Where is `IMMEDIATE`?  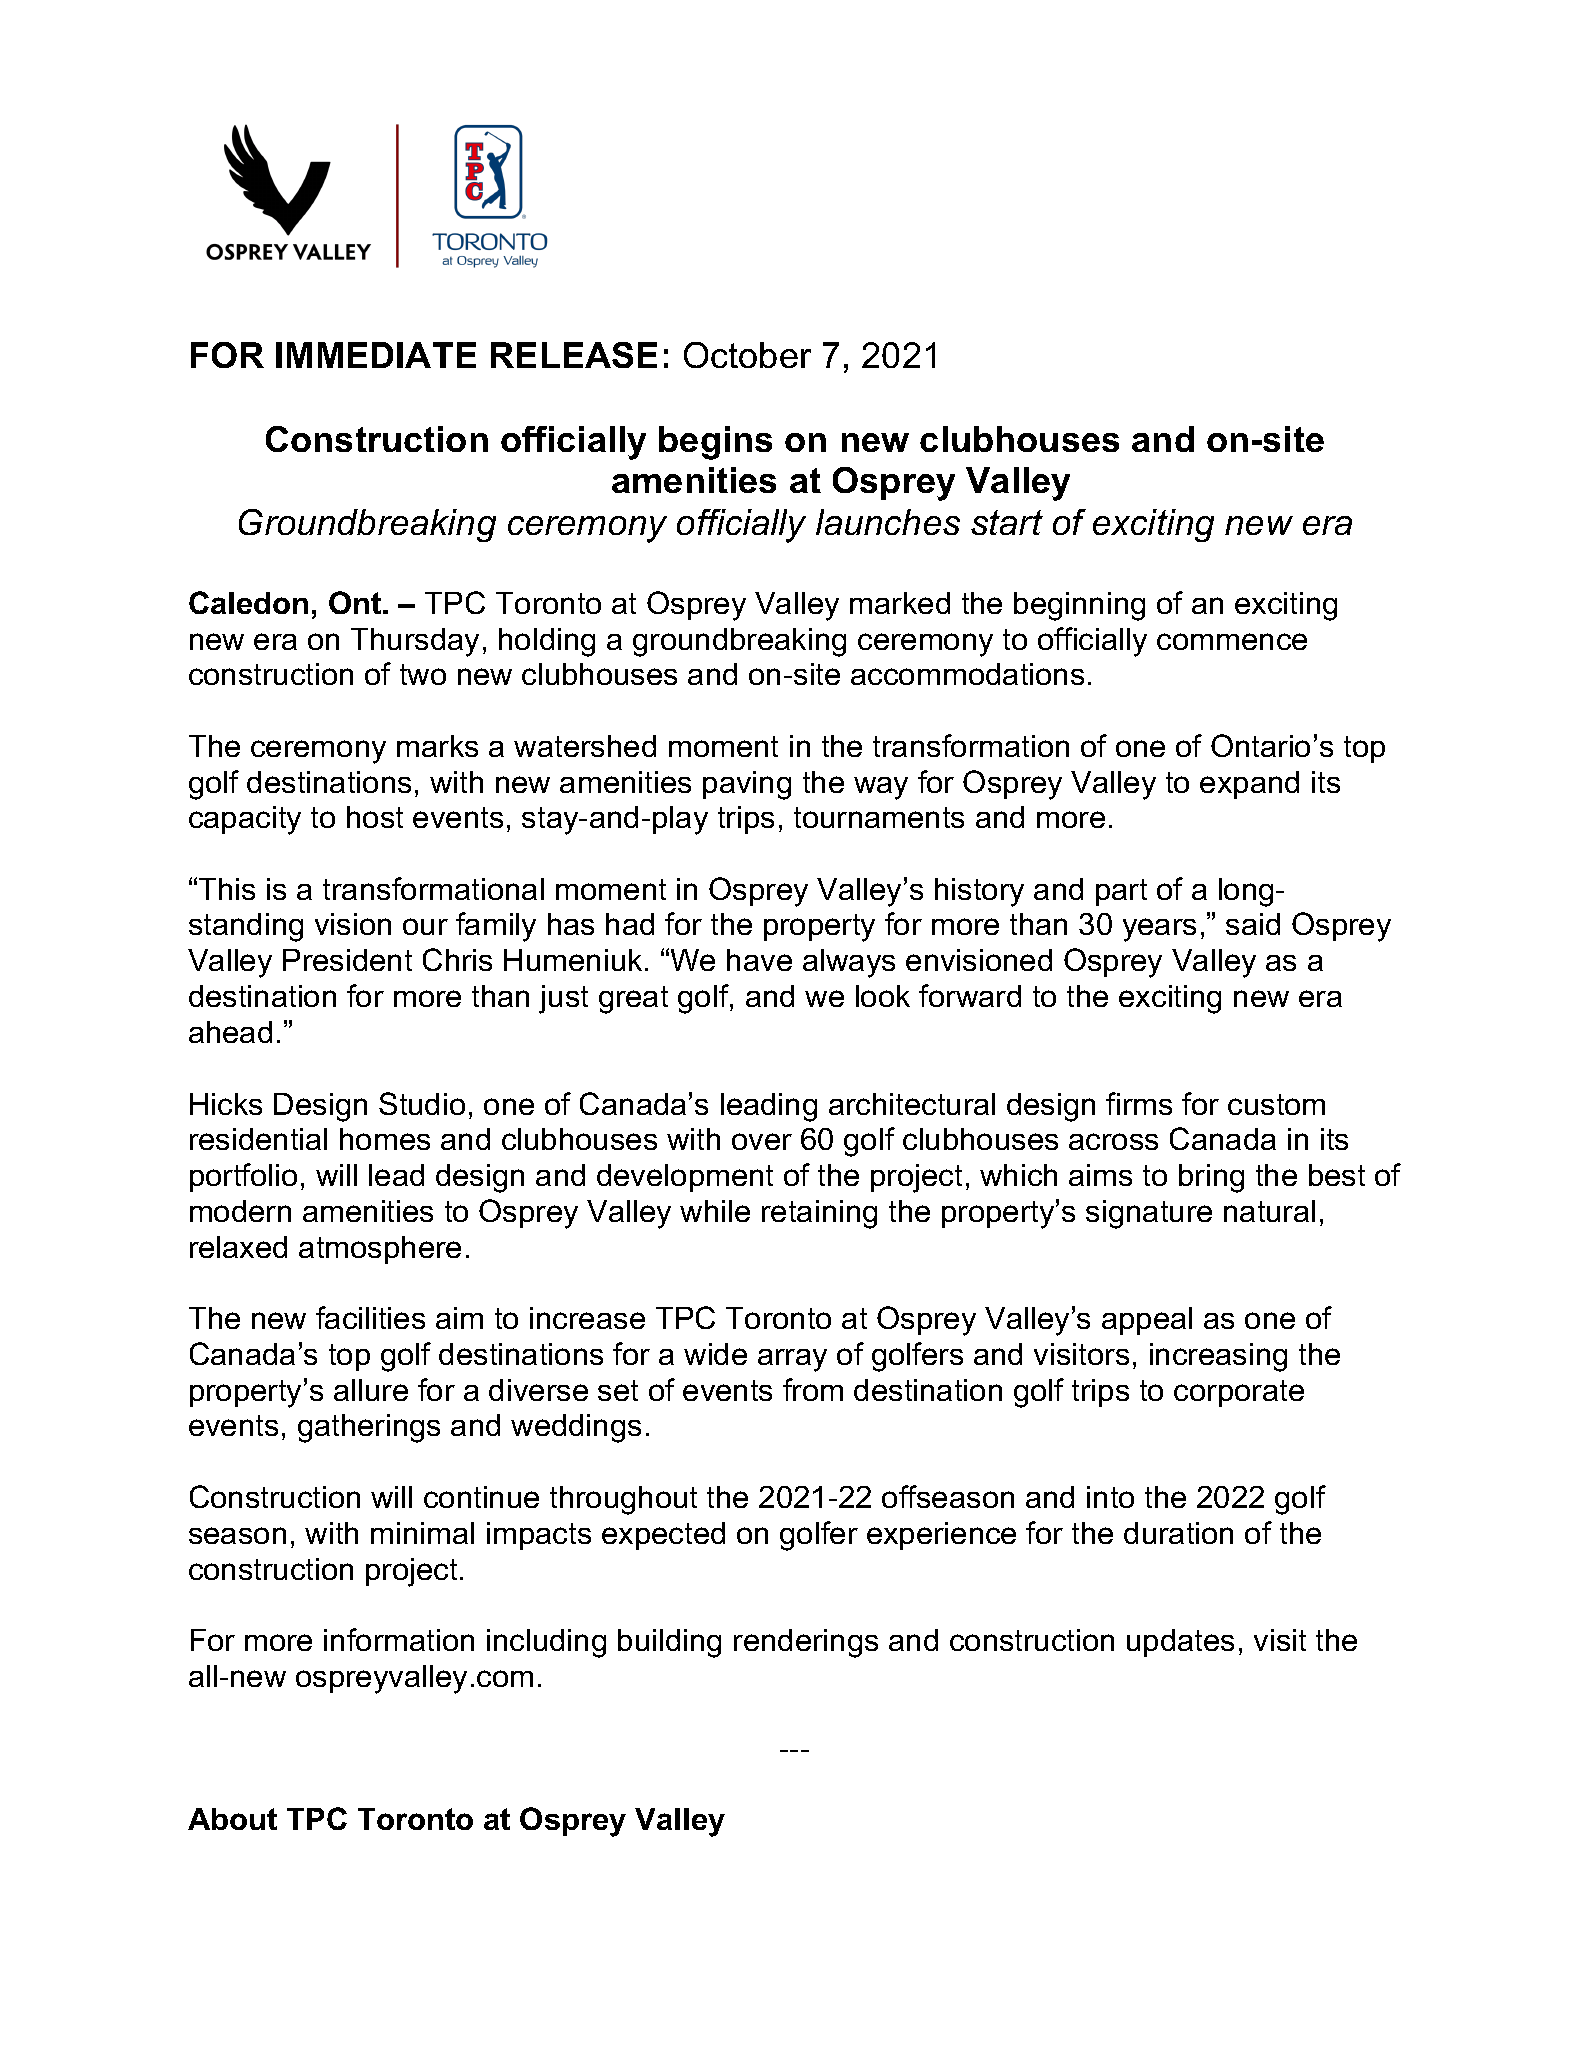 IMMEDIATE is located at coordinates (376, 355).
